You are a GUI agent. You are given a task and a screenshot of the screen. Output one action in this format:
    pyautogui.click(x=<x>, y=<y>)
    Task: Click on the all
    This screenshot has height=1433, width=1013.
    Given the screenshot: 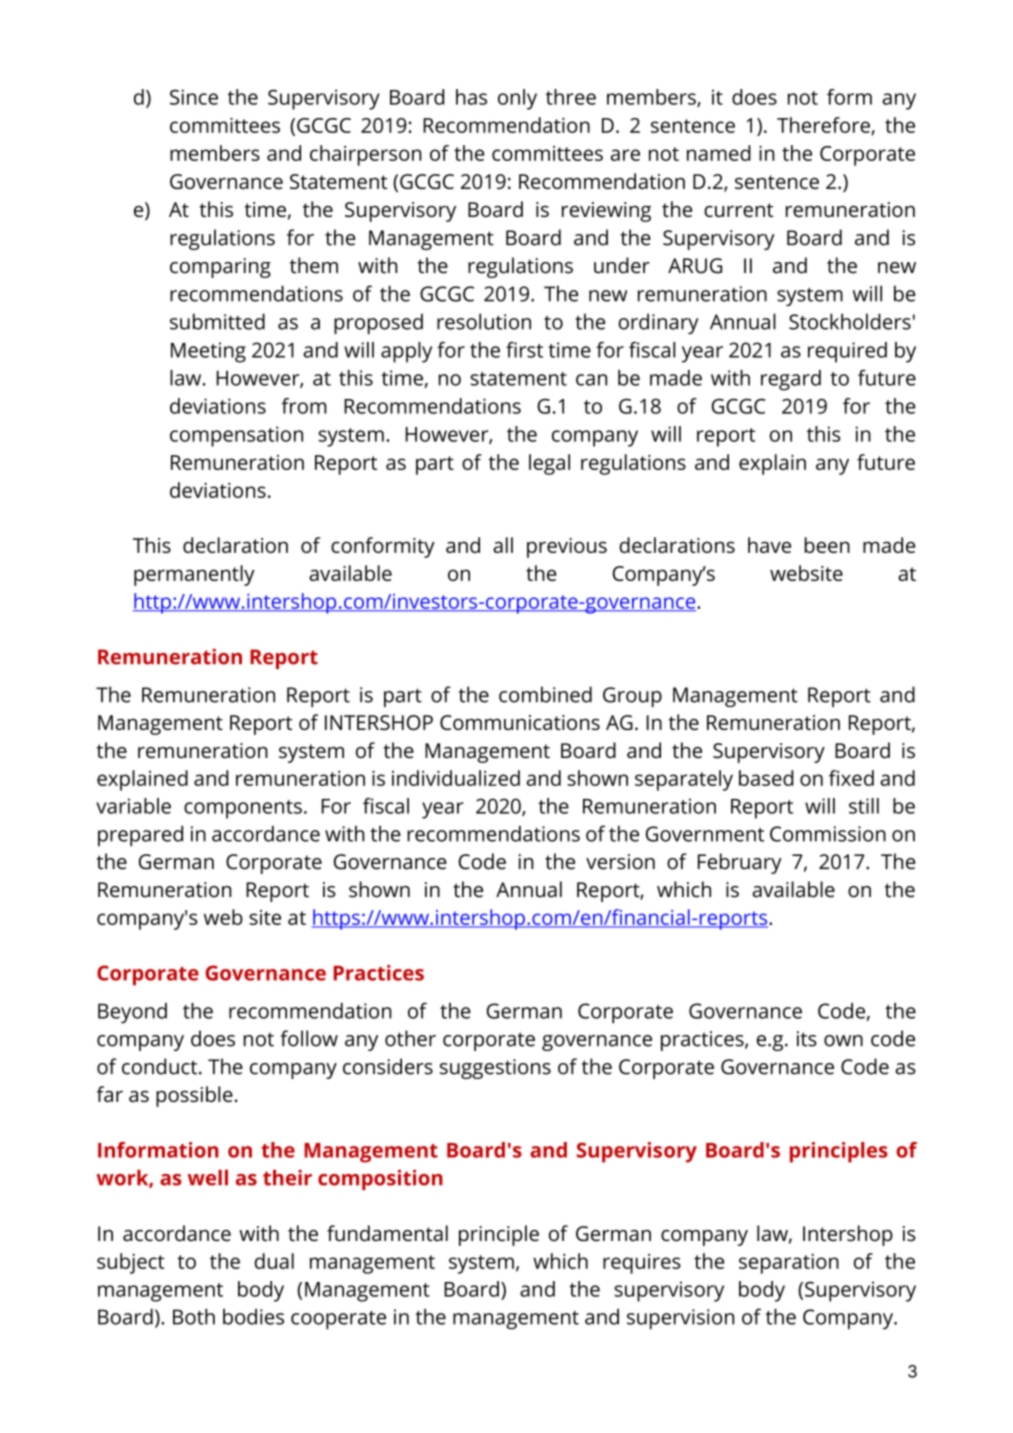 What is the action you would take?
    pyautogui.click(x=503, y=545)
